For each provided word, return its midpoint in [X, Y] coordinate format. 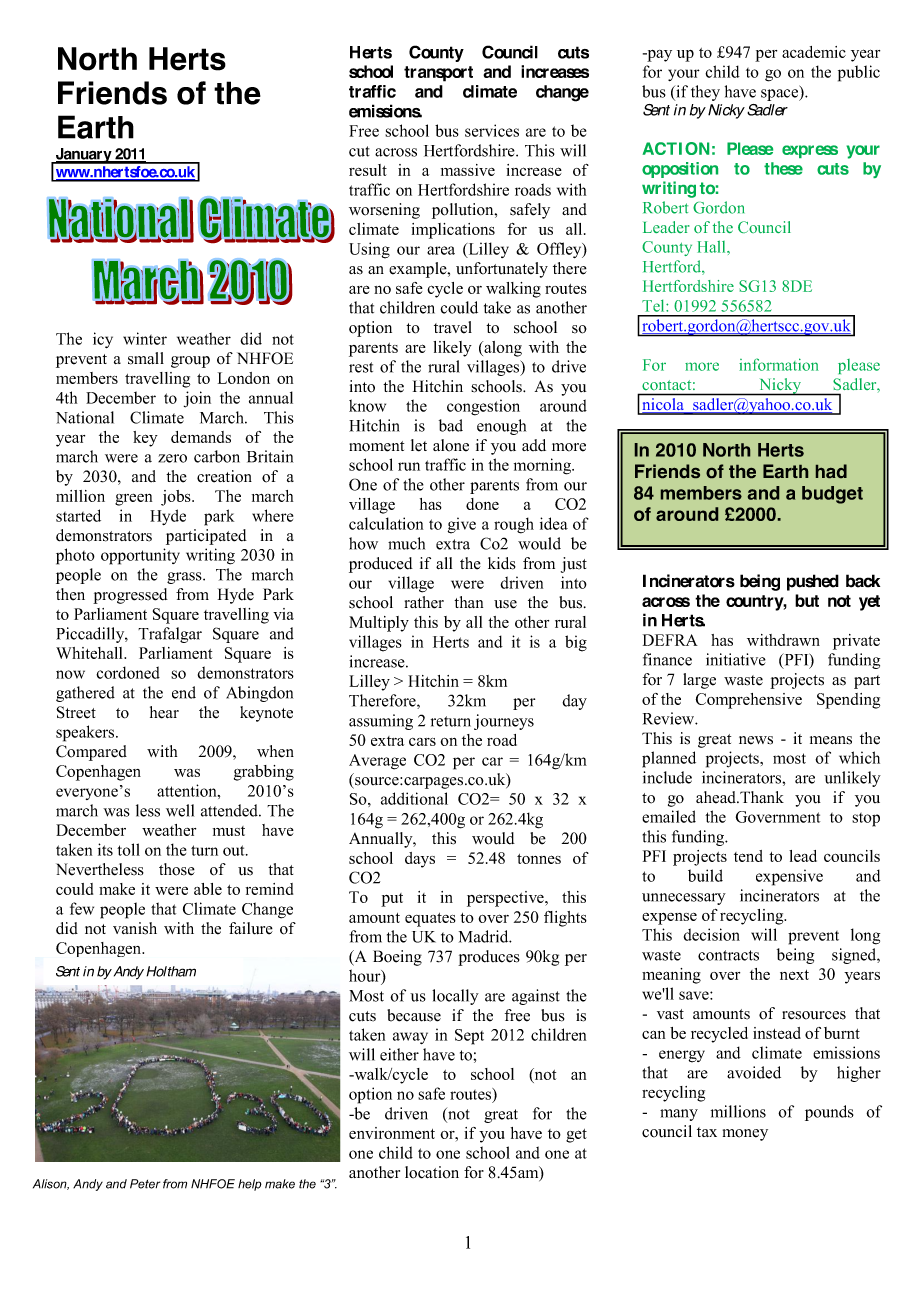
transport [438, 74]
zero [172, 458]
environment [392, 1133]
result [368, 170]
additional [414, 798]
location [432, 1172]
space [781, 94]
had [831, 471]
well [180, 810]
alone [451, 445]
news [756, 740]
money [745, 1135]
